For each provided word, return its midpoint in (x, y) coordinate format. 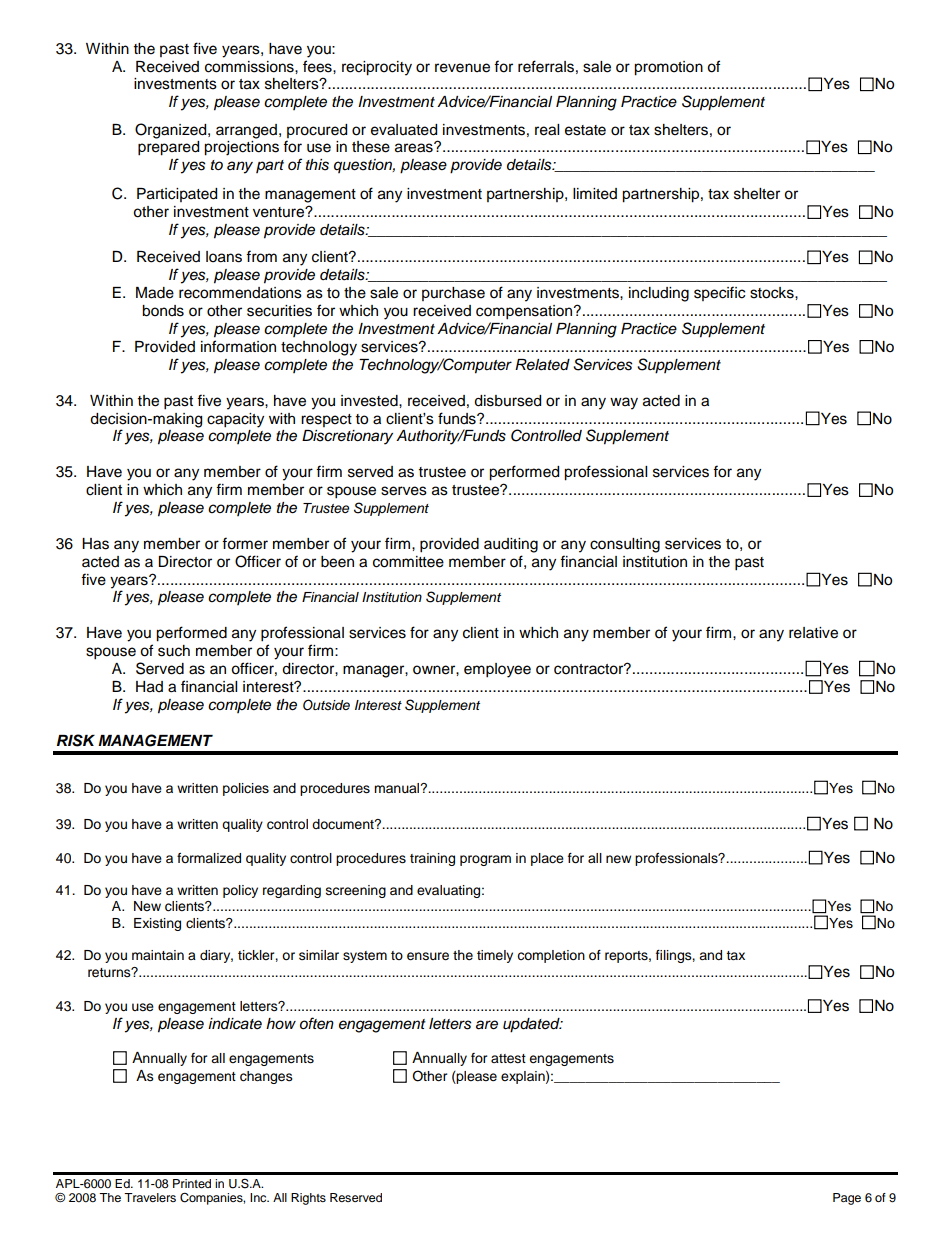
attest (508, 1059)
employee (497, 670)
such (174, 651)
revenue (462, 68)
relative (813, 633)
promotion (668, 68)
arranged (246, 131)
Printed (192, 1183)
